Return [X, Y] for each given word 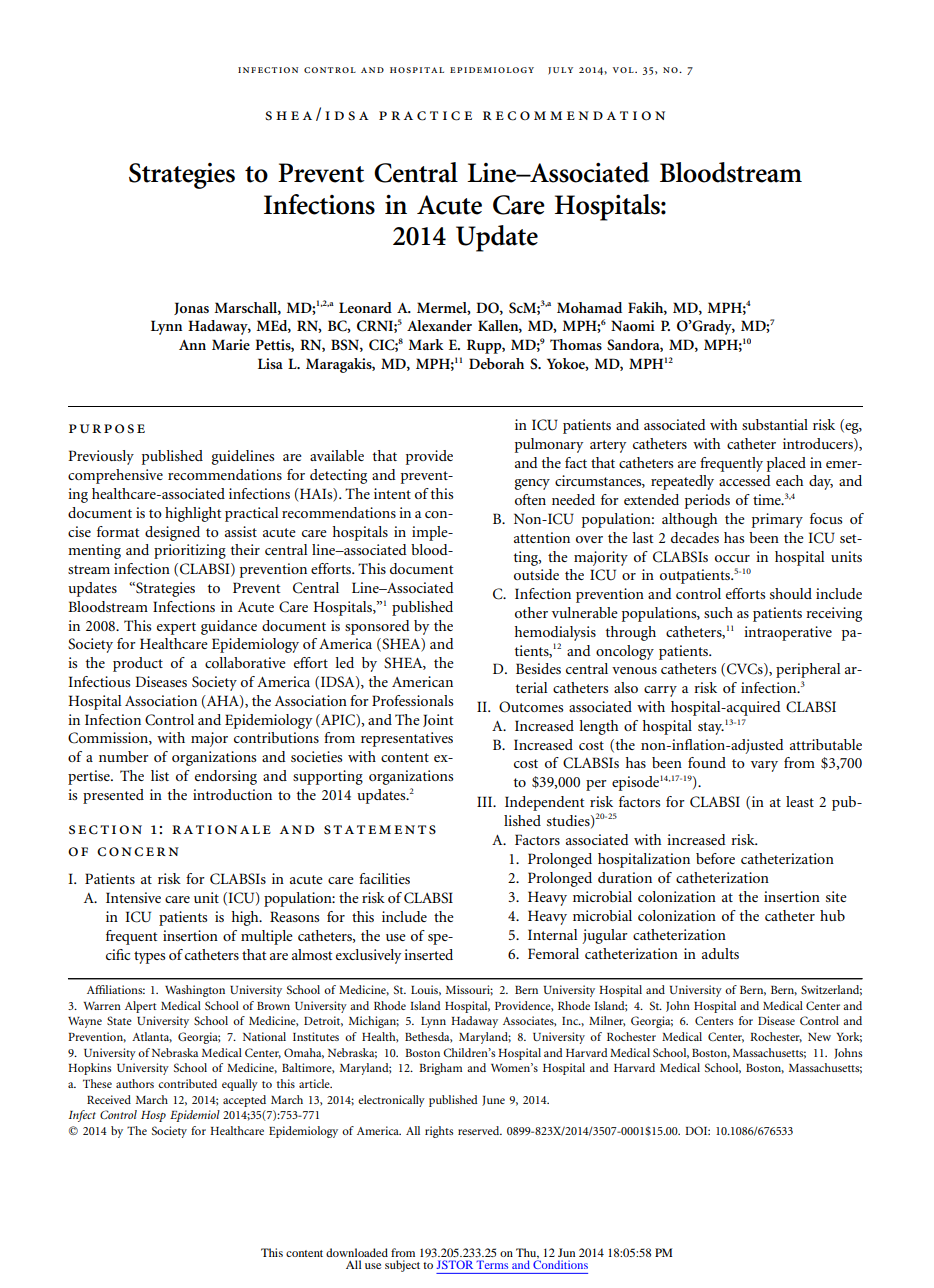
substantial [775, 424]
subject [402, 1266]
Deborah [496, 363]
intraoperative [788, 633]
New [819, 1037]
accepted [244, 1101]
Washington [195, 991]
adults [720, 953]
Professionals [412, 700]
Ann [192, 345]
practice [425, 116]
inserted [428, 954]
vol [624, 70]
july [560, 71]
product [138, 664]
